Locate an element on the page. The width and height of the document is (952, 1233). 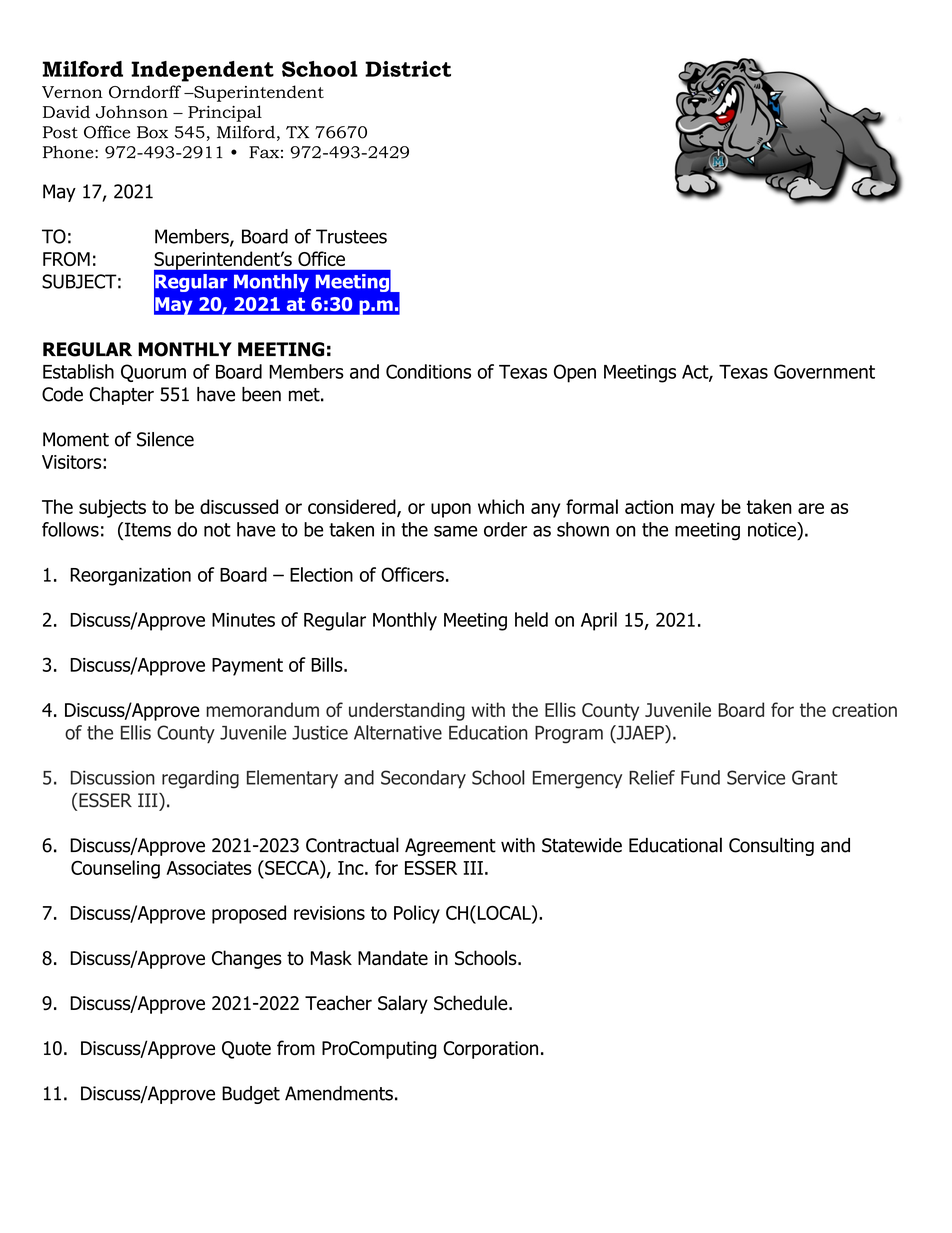
notice is located at coordinates (773, 529).
